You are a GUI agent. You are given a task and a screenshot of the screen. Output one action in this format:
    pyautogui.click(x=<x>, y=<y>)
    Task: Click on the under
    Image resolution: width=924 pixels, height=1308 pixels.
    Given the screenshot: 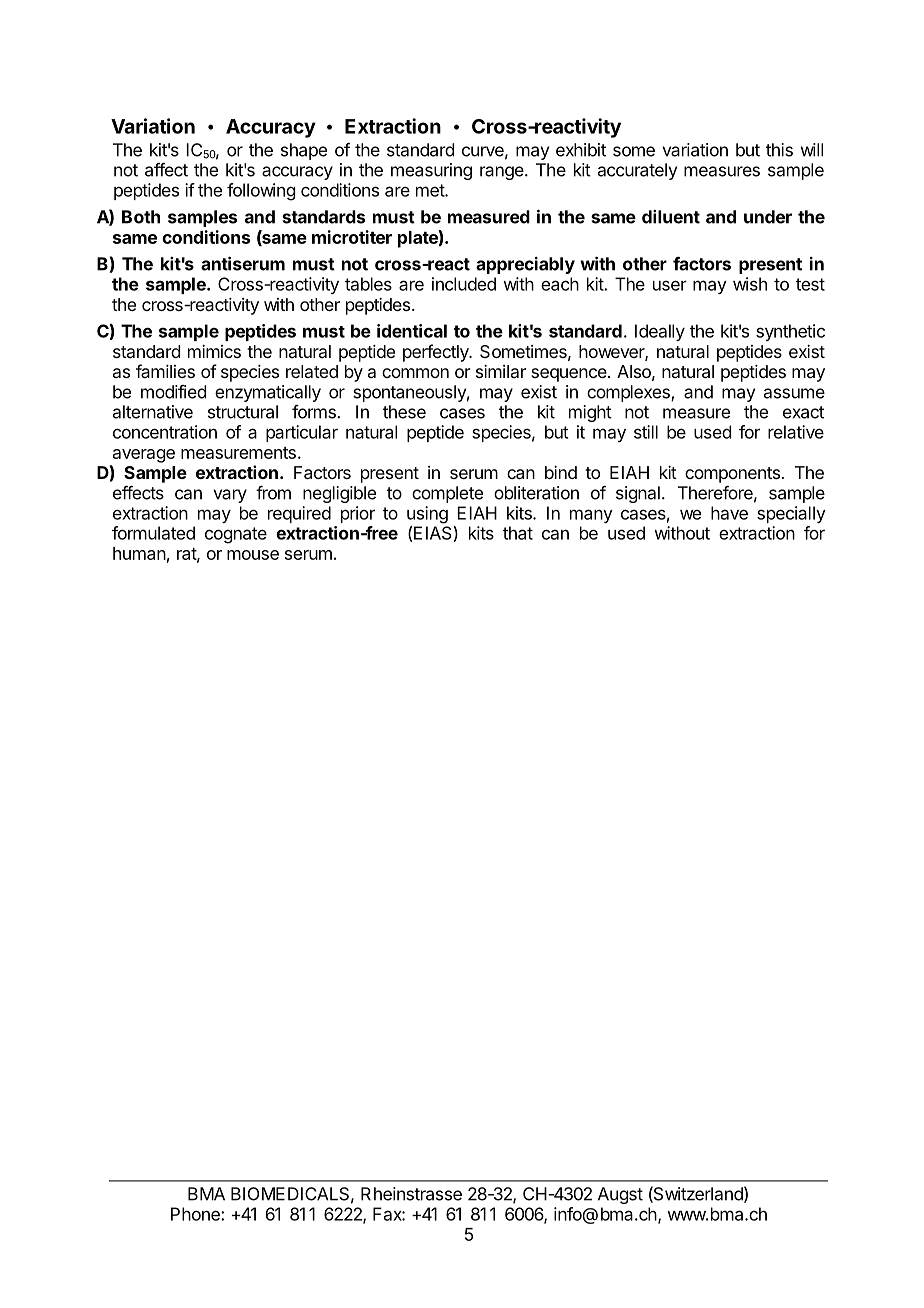 What is the action you would take?
    pyautogui.click(x=768, y=217)
